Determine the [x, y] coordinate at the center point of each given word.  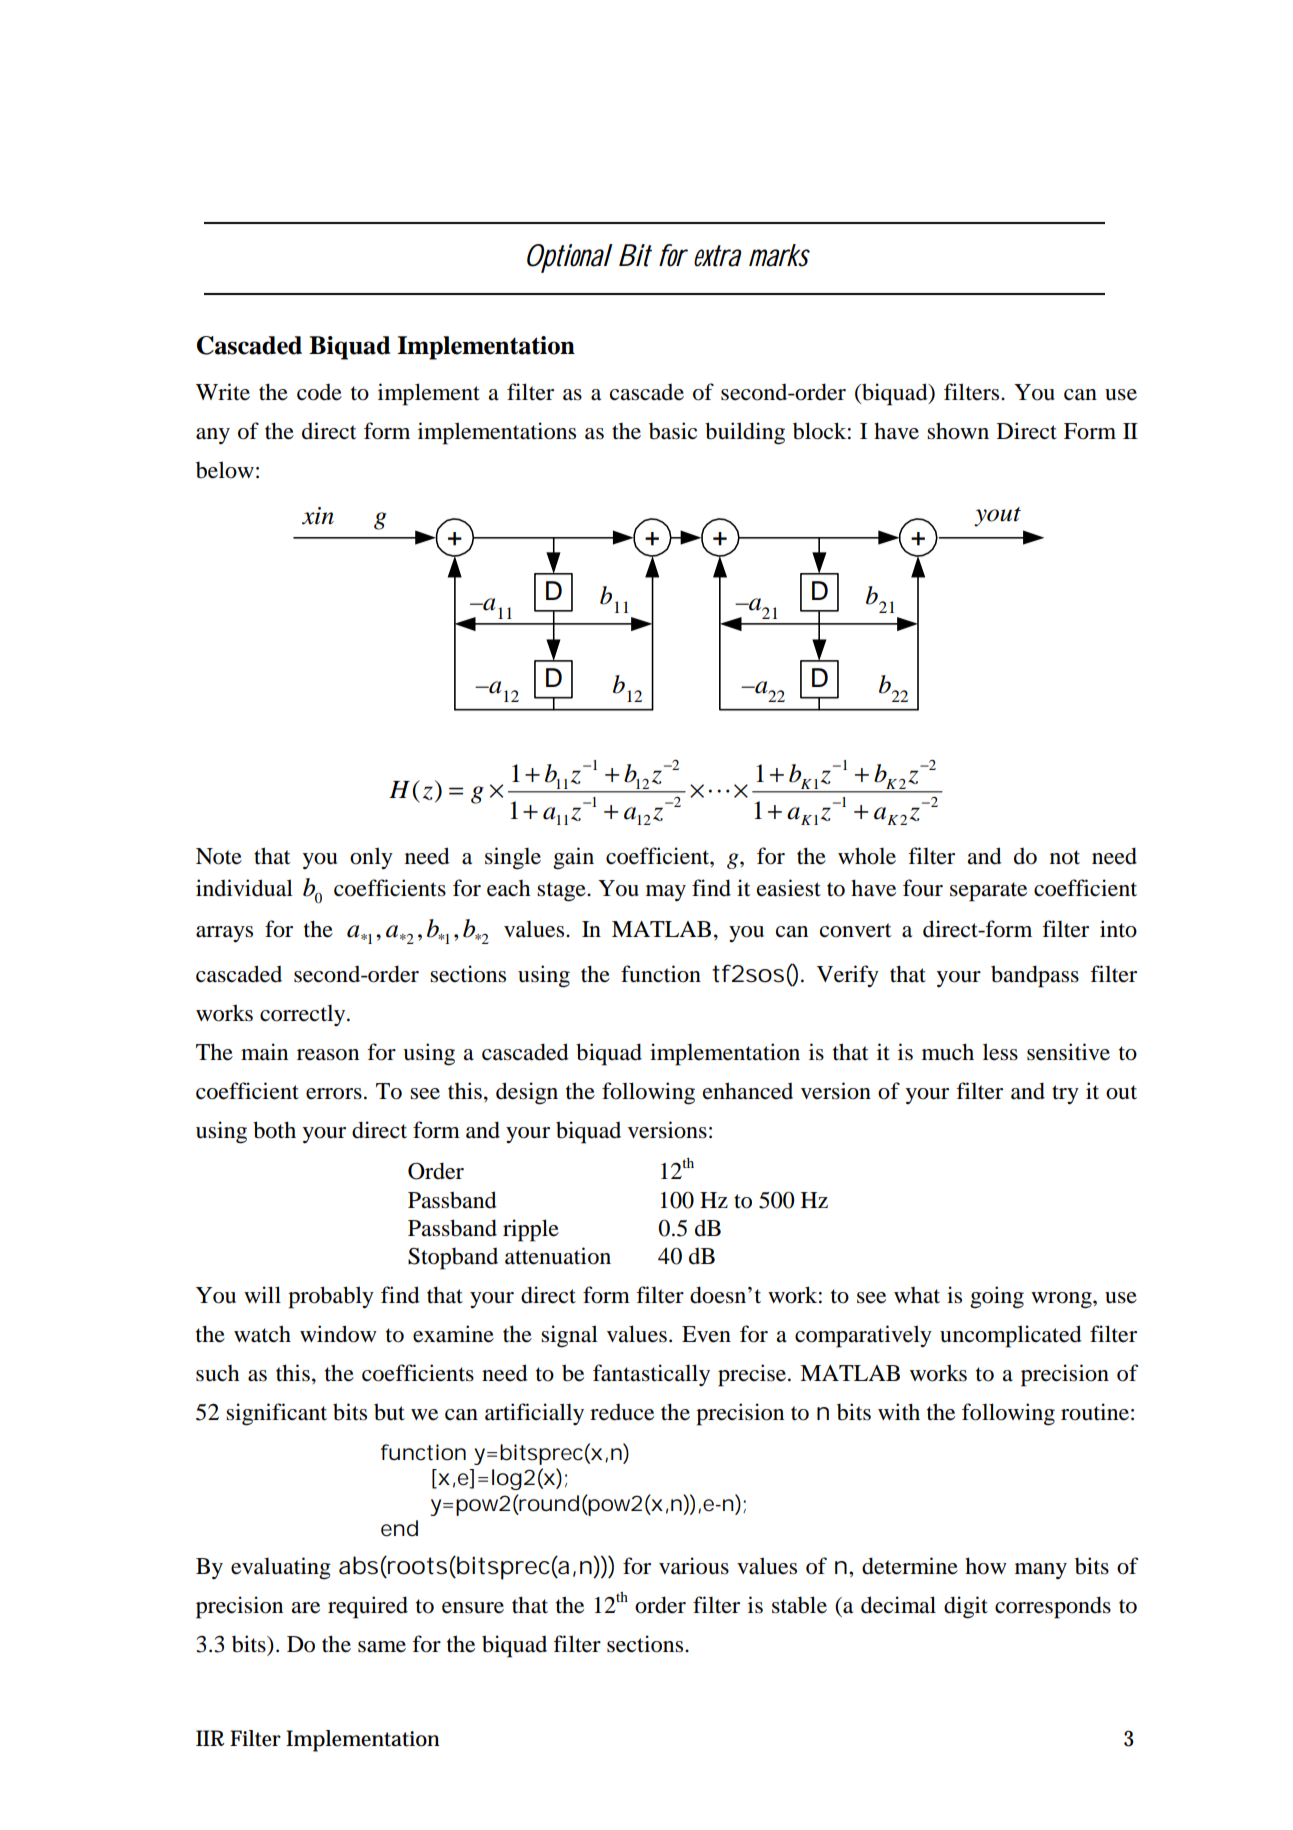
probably [331, 1297]
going [997, 1297]
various [694, 1566]
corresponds [1053, 1607]
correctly [304, 1015]
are [306, 1608]
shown [958, 431]
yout [997, 517]
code [319, 392]
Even [706, 1334]
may [666, 893]
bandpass [1035, 976]
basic [673, 431]
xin [318, 516]
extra [717, 256]
